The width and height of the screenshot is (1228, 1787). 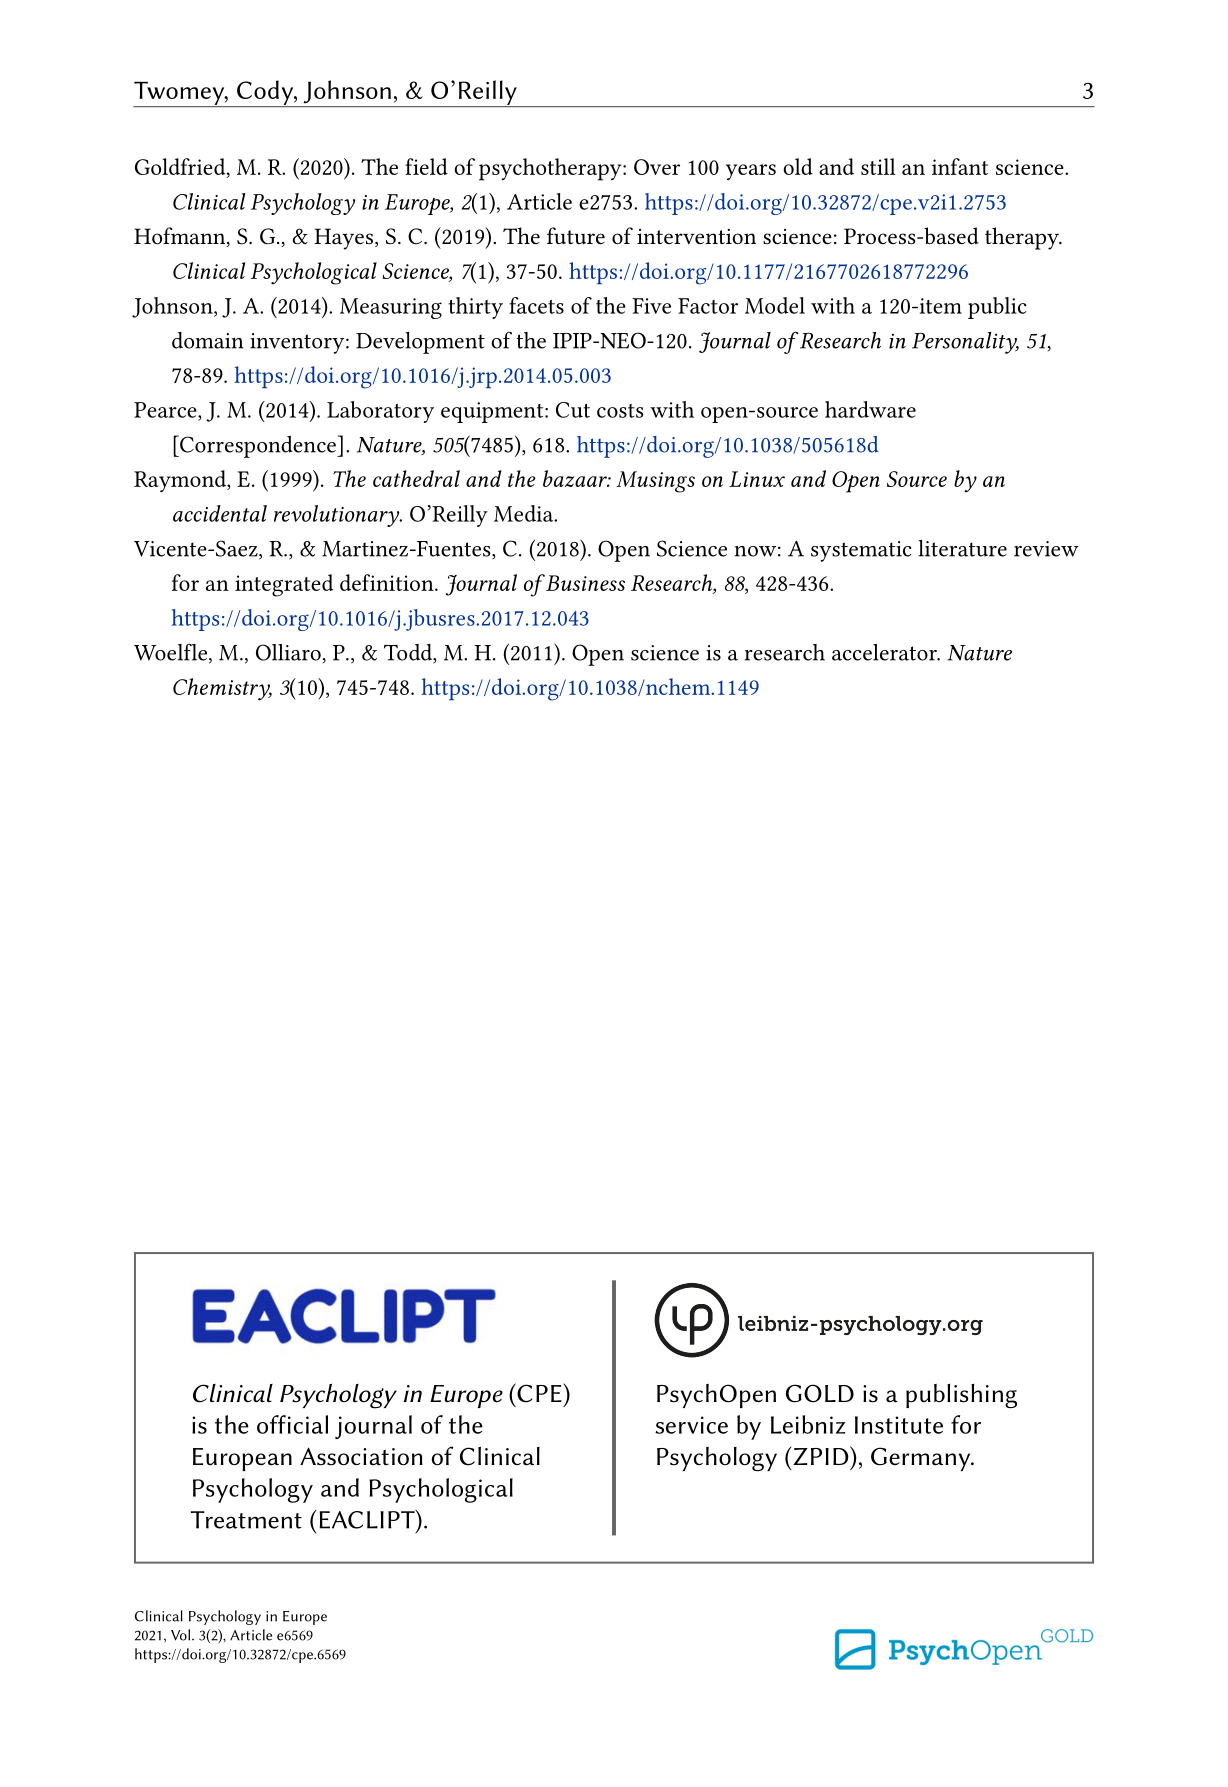 What do you see at coordinates (691, 1425) in the screenshot?
I see `service` at bounding box center [691, 1425].
